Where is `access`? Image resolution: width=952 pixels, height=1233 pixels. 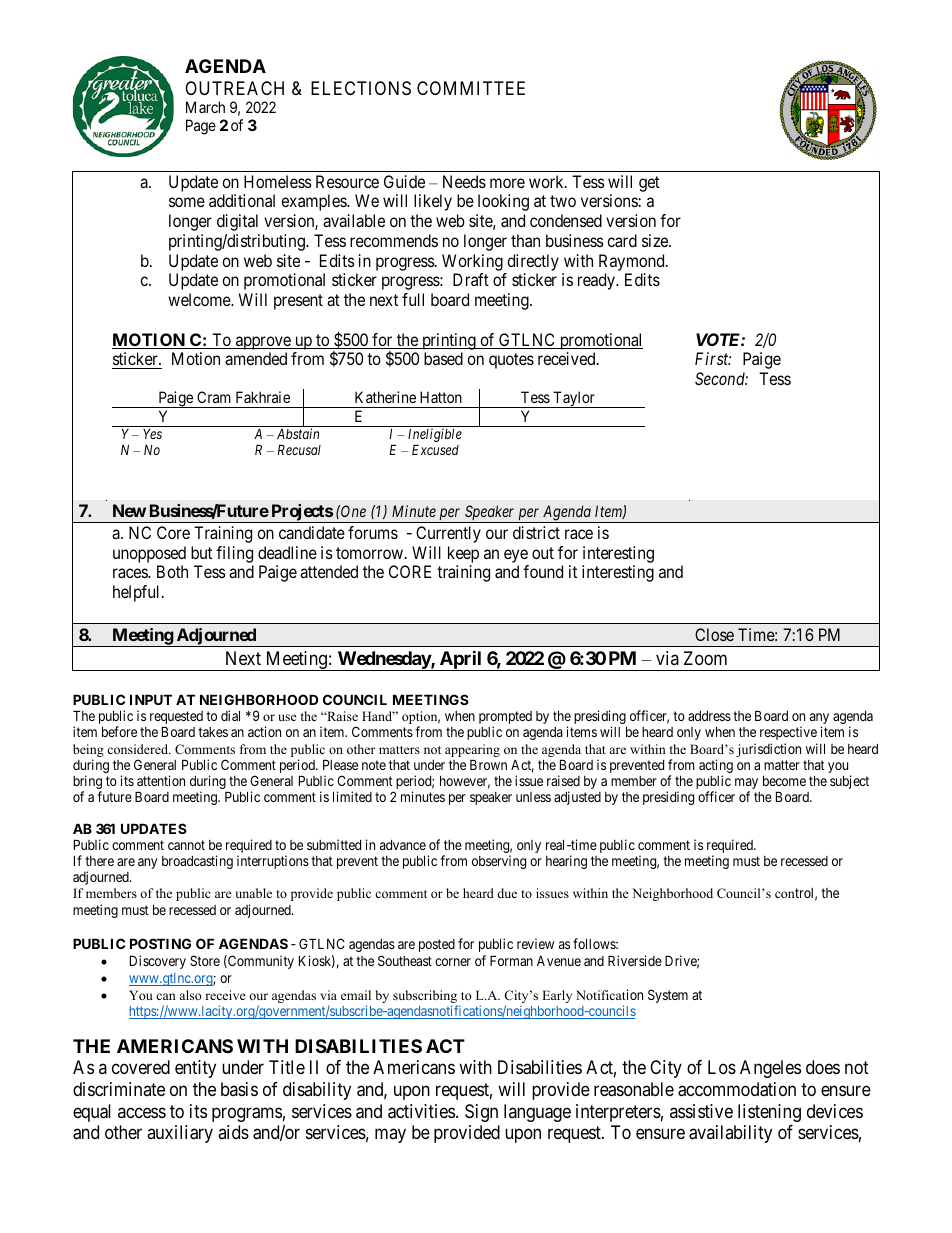
access is located at coordinates (142, 1112).
